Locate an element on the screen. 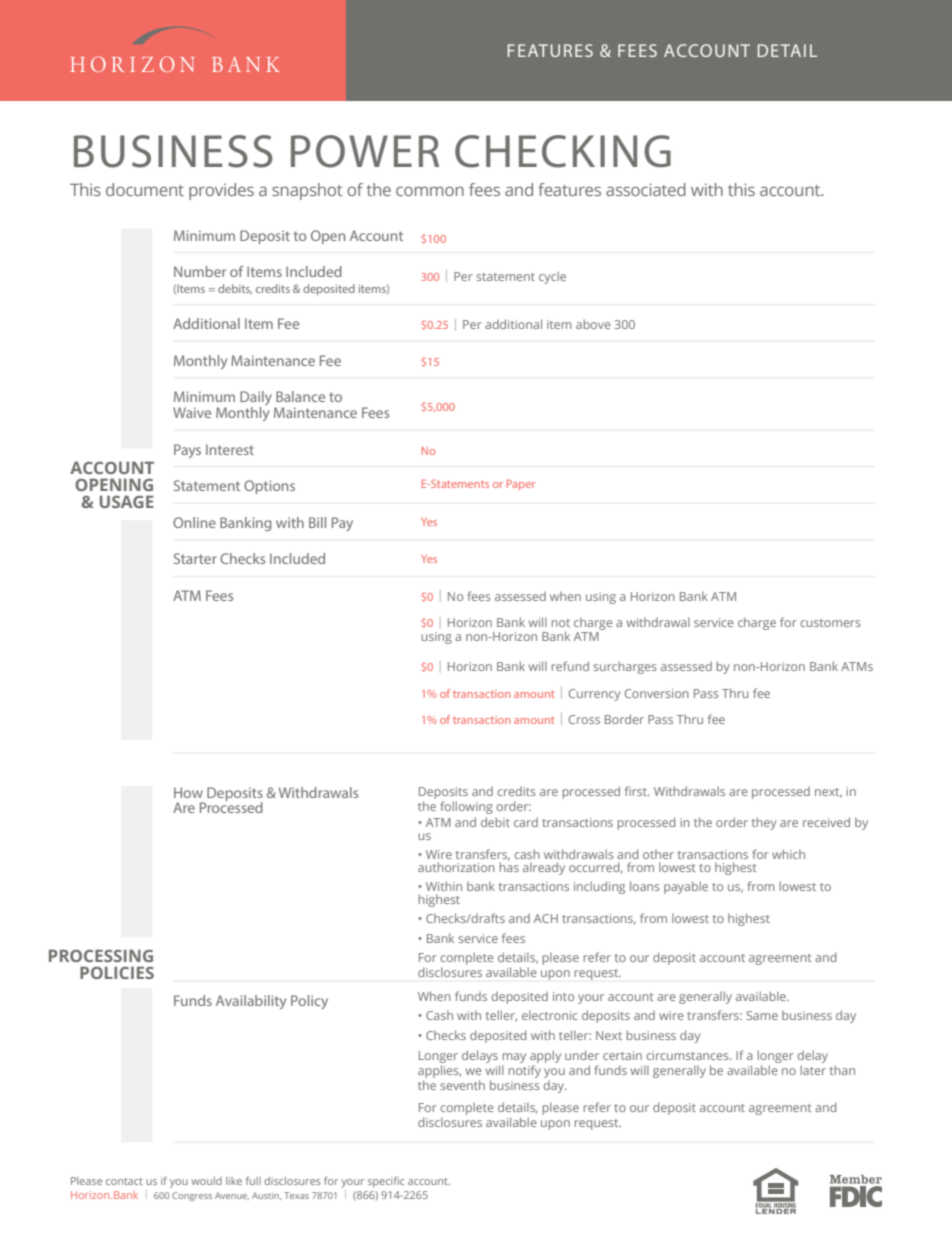 Image resolution: width=952 pixels, height=1233 pixels. How is located at coordinates (188, 792).
